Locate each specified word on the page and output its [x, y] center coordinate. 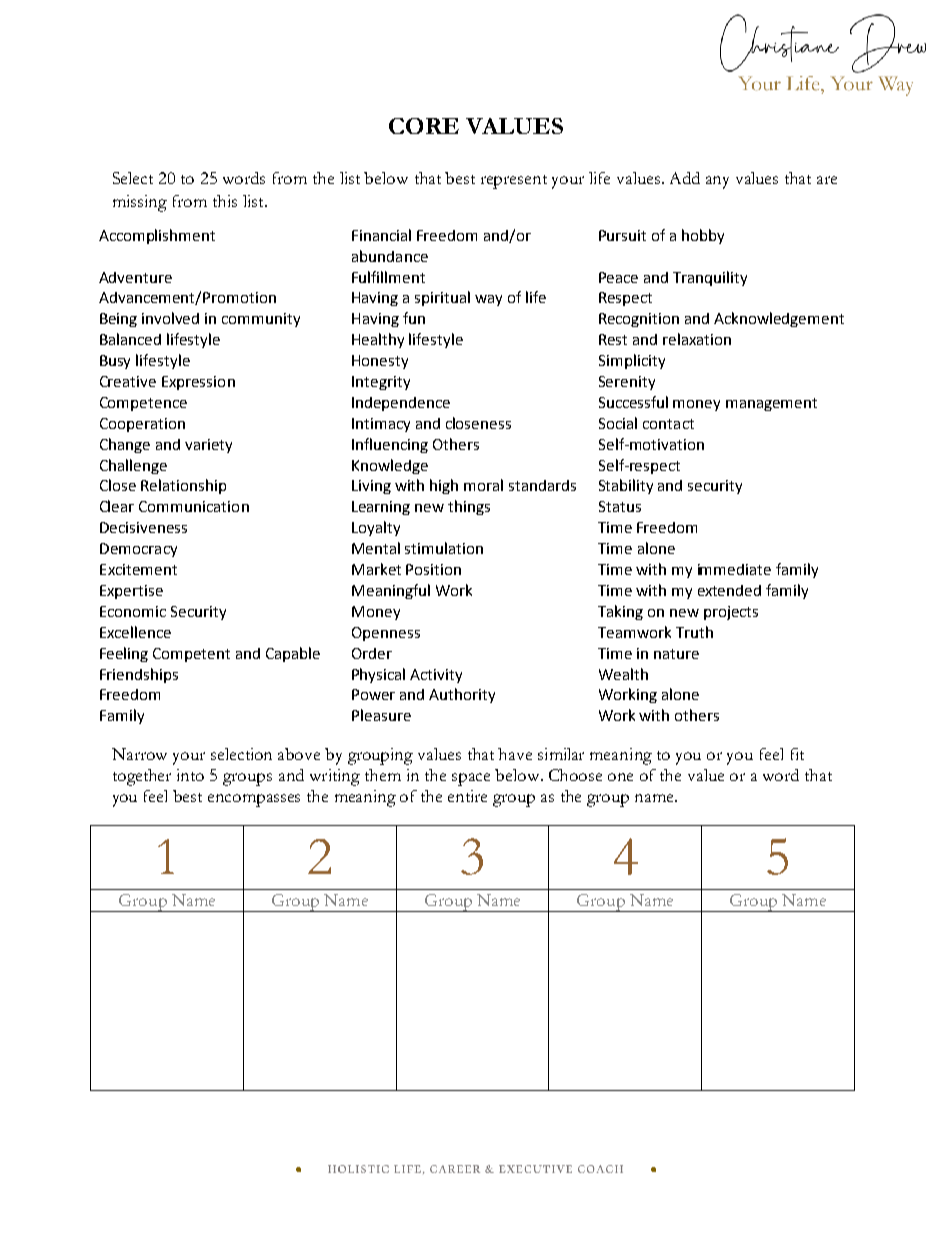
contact [668, 424]
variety [208, 446]
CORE [424, 126]
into [190, 775]
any [717, 182]
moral [483, 485]
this [225, 201]
